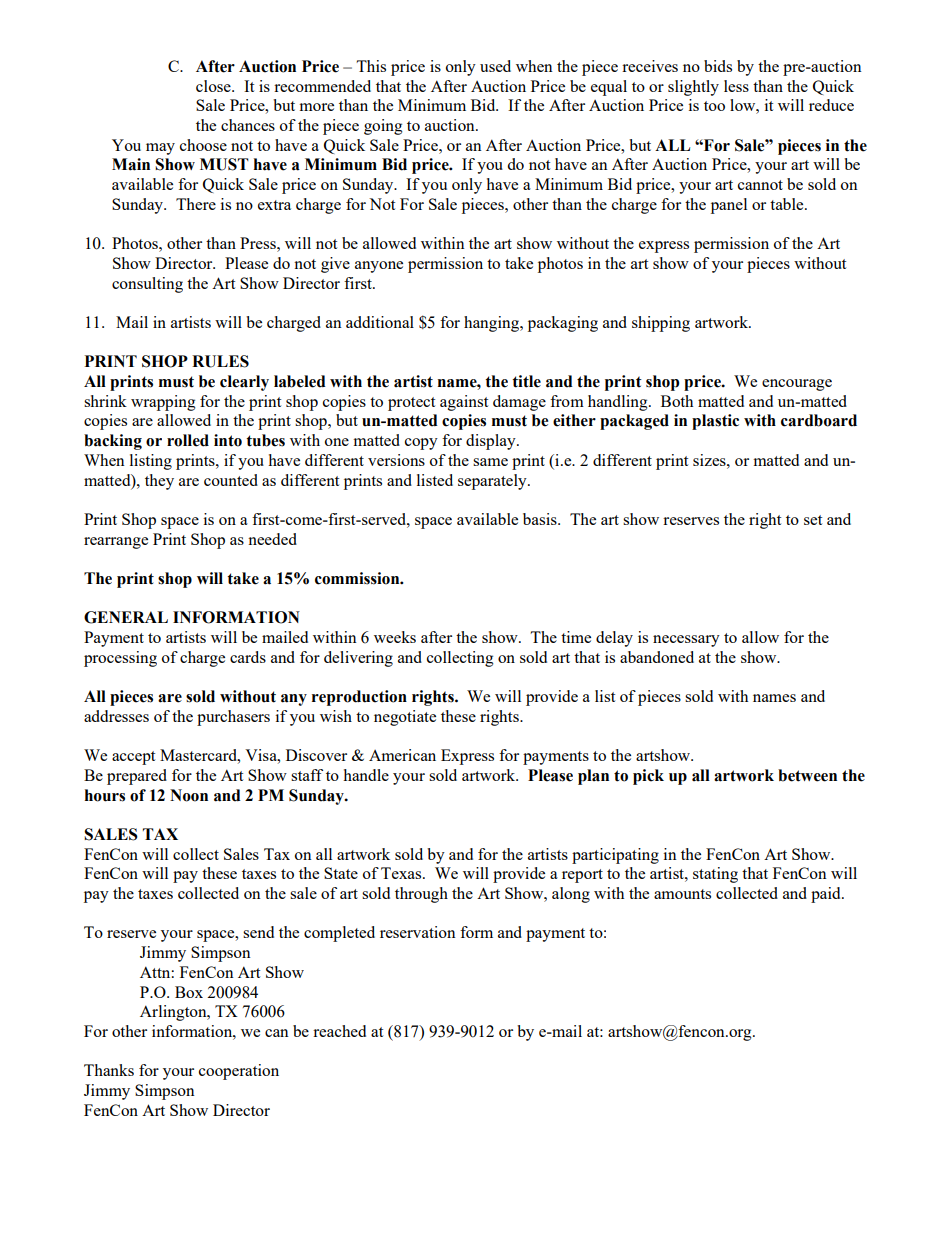  I want to click on amounts, so click(682, 894).
